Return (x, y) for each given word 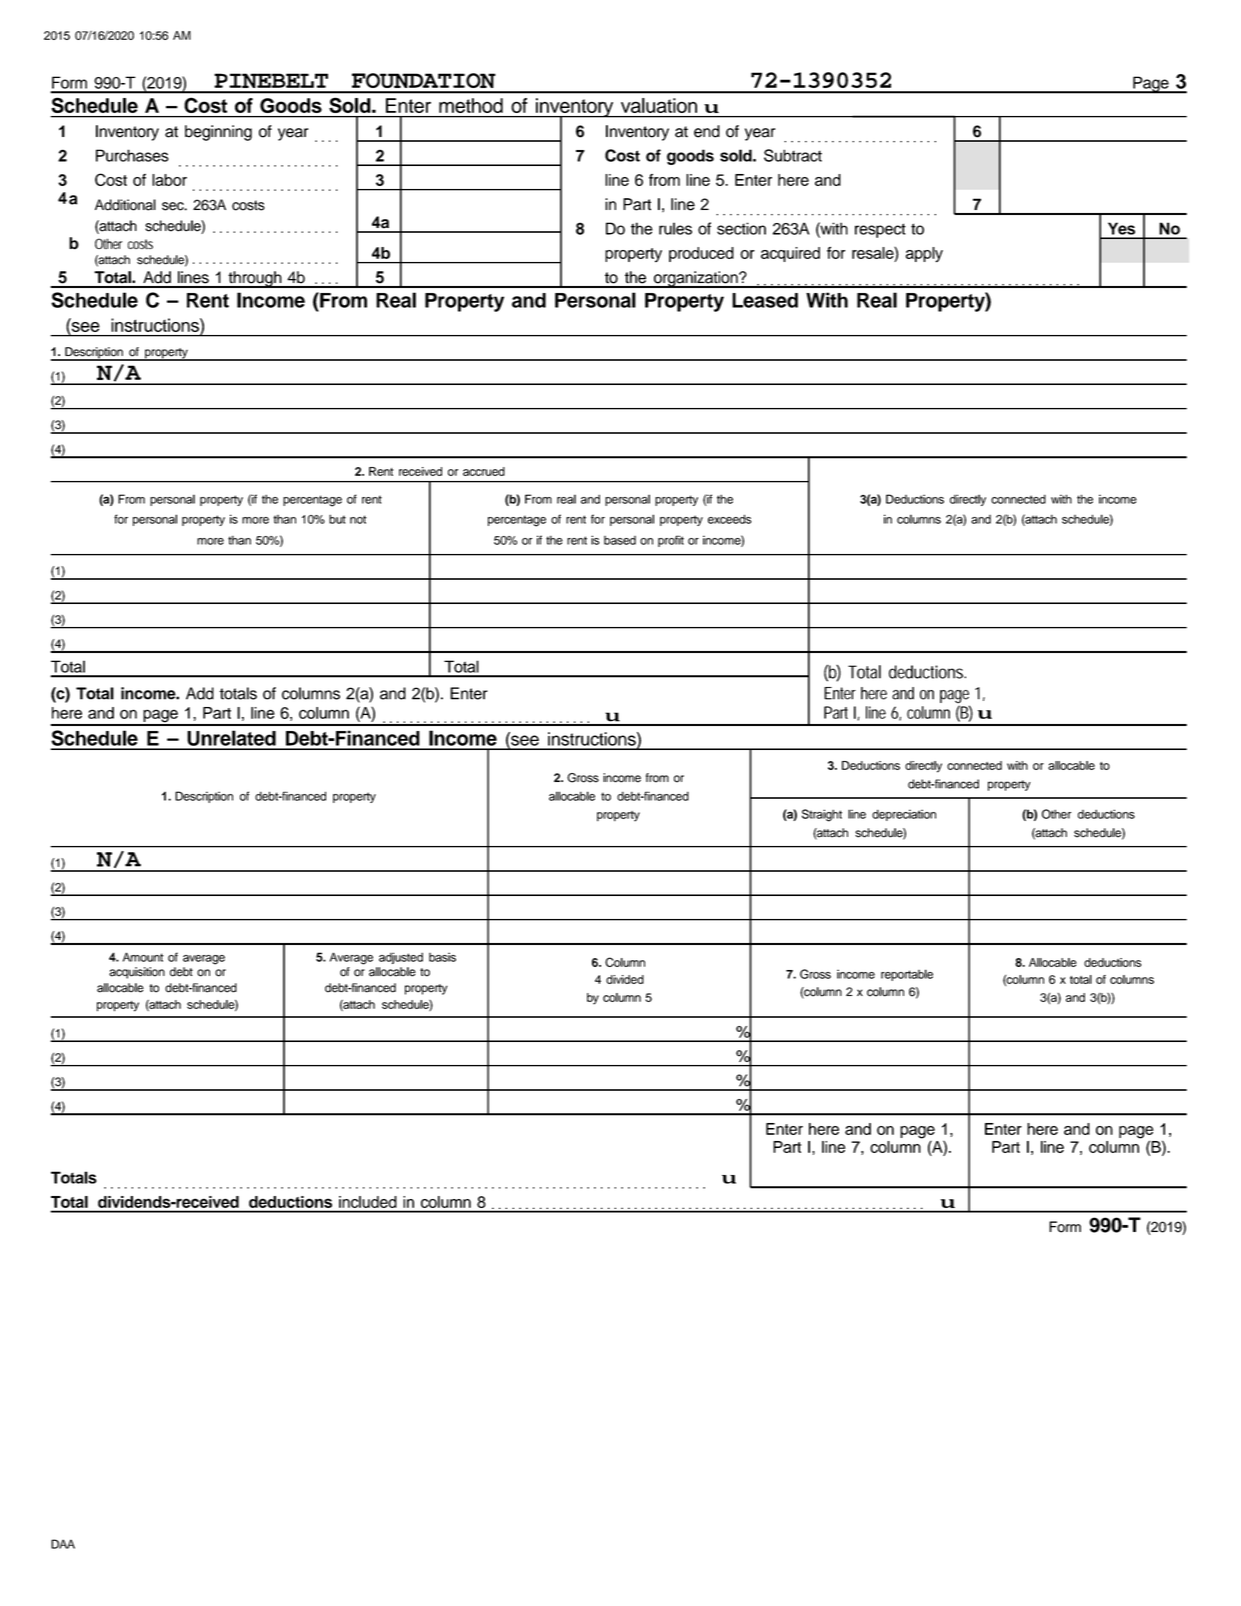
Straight (822, 815)
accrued (484, 471)
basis (442, 957)
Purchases (132, 155)
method (471, 105)
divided (625, 979)
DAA (63, 1544)
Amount (143, 957)
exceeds (729, 519)
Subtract (793, 155)
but (337, 519)
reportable (907, 975)
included (367, 1202)
